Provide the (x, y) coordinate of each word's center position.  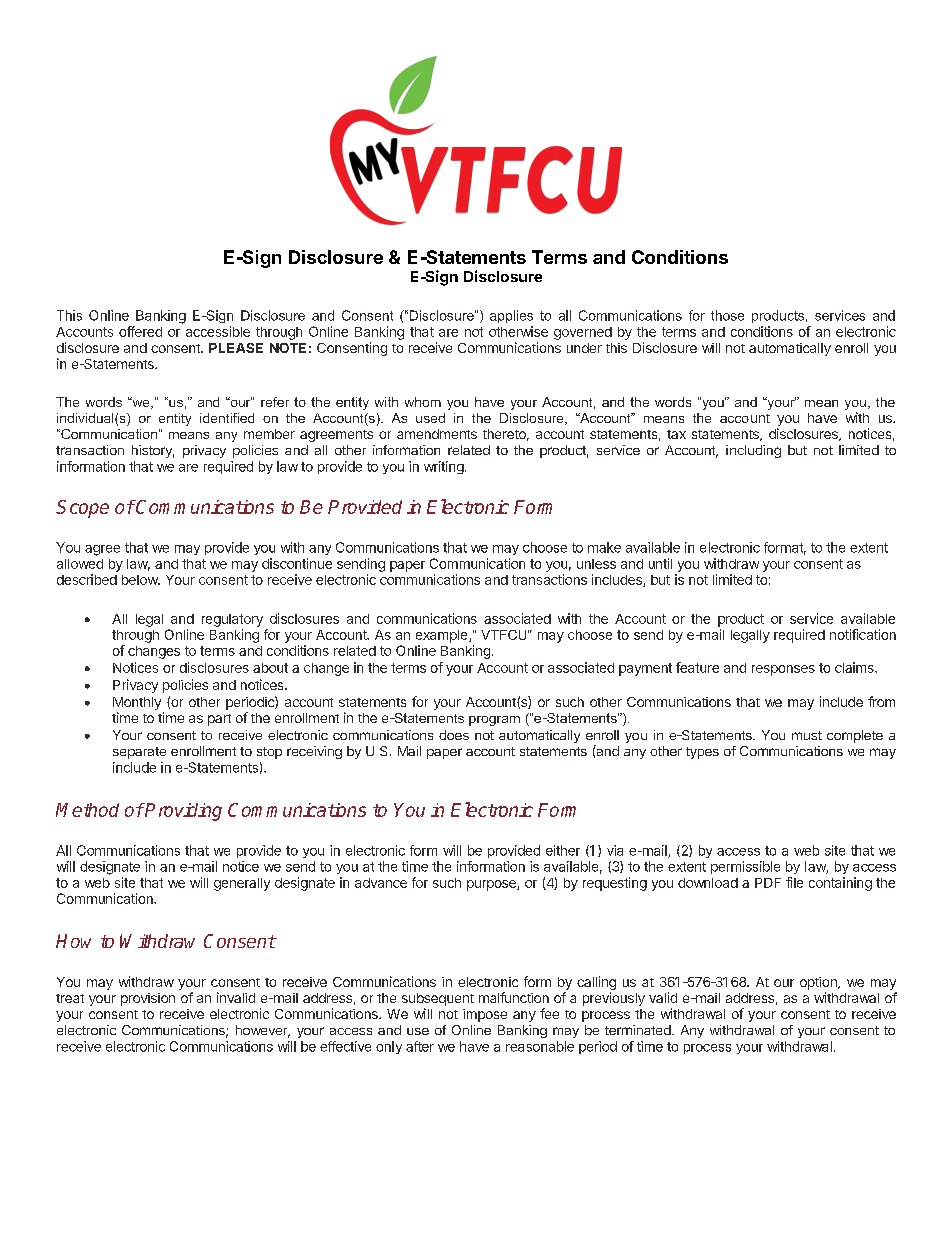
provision (148, 999)
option (819, 983)
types (702, 753)
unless (596, 564)
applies (511, 316)
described (87, 579)
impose (485, 1015)
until (660, 563)
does (454, 735)
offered (140, 331)
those (727, 315)
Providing (182, 812)
